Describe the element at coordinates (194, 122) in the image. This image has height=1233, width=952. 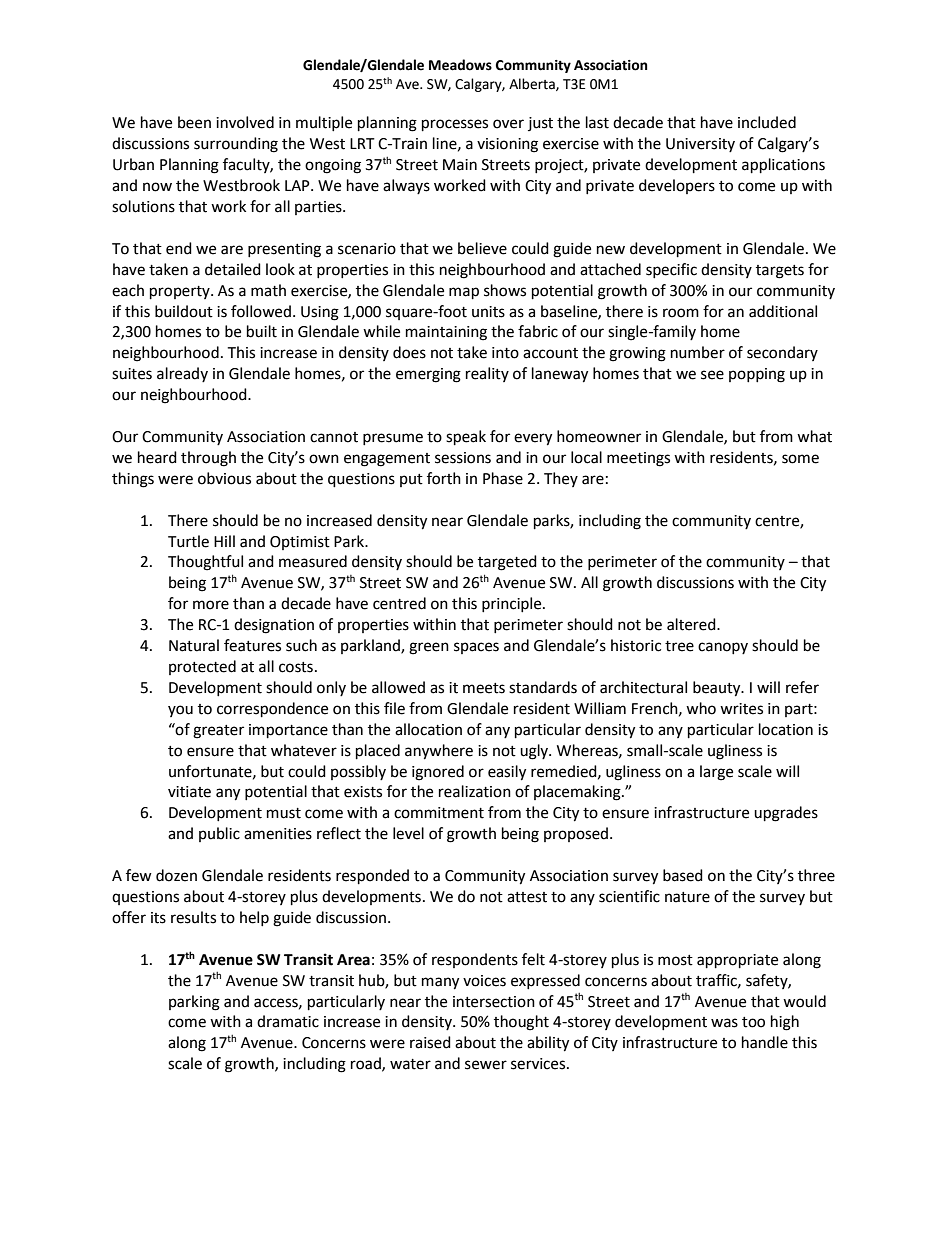
I see `been` at that location.
